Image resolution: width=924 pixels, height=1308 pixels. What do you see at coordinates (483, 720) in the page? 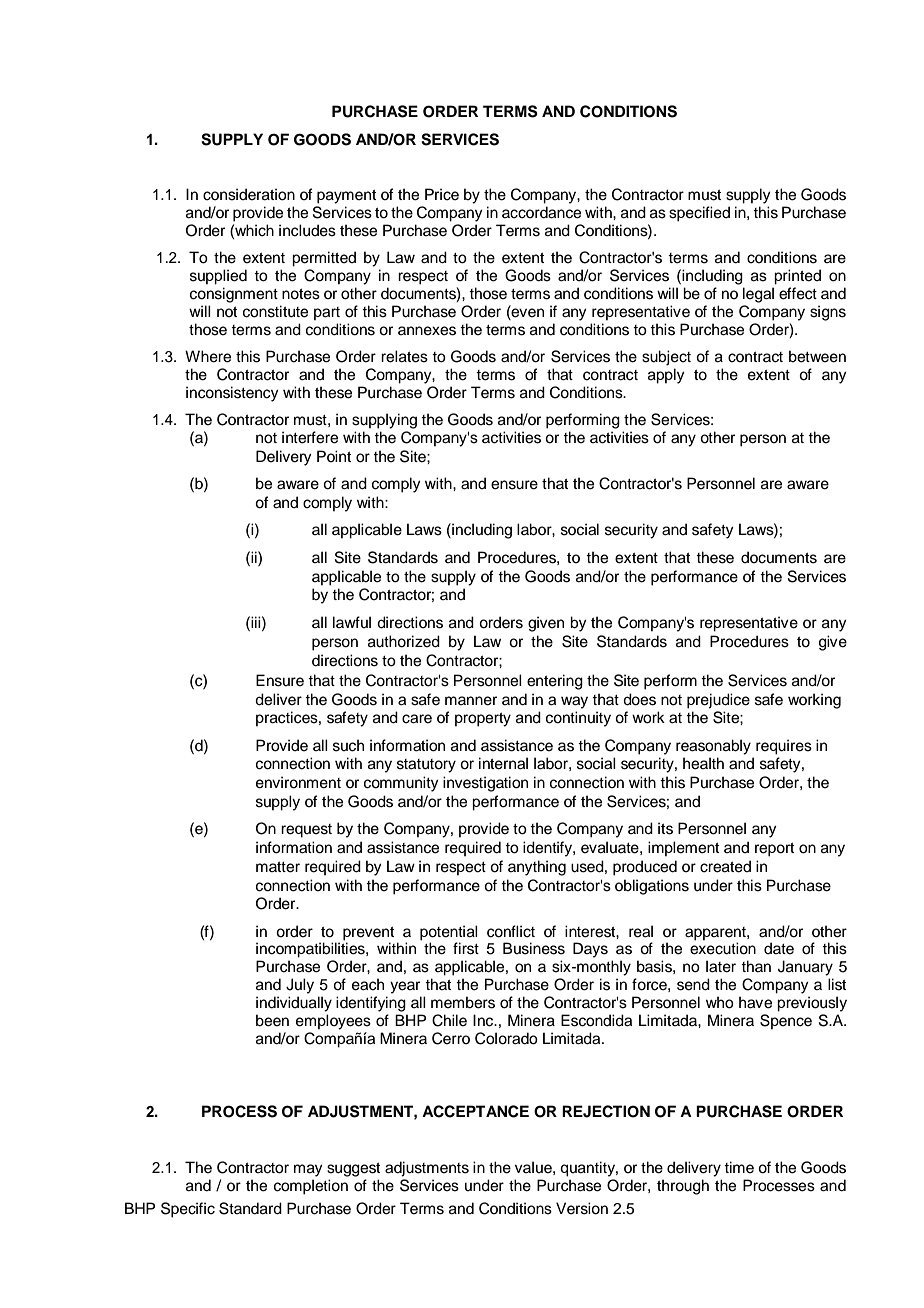
I see `property` at bounding box center [483, 720].
